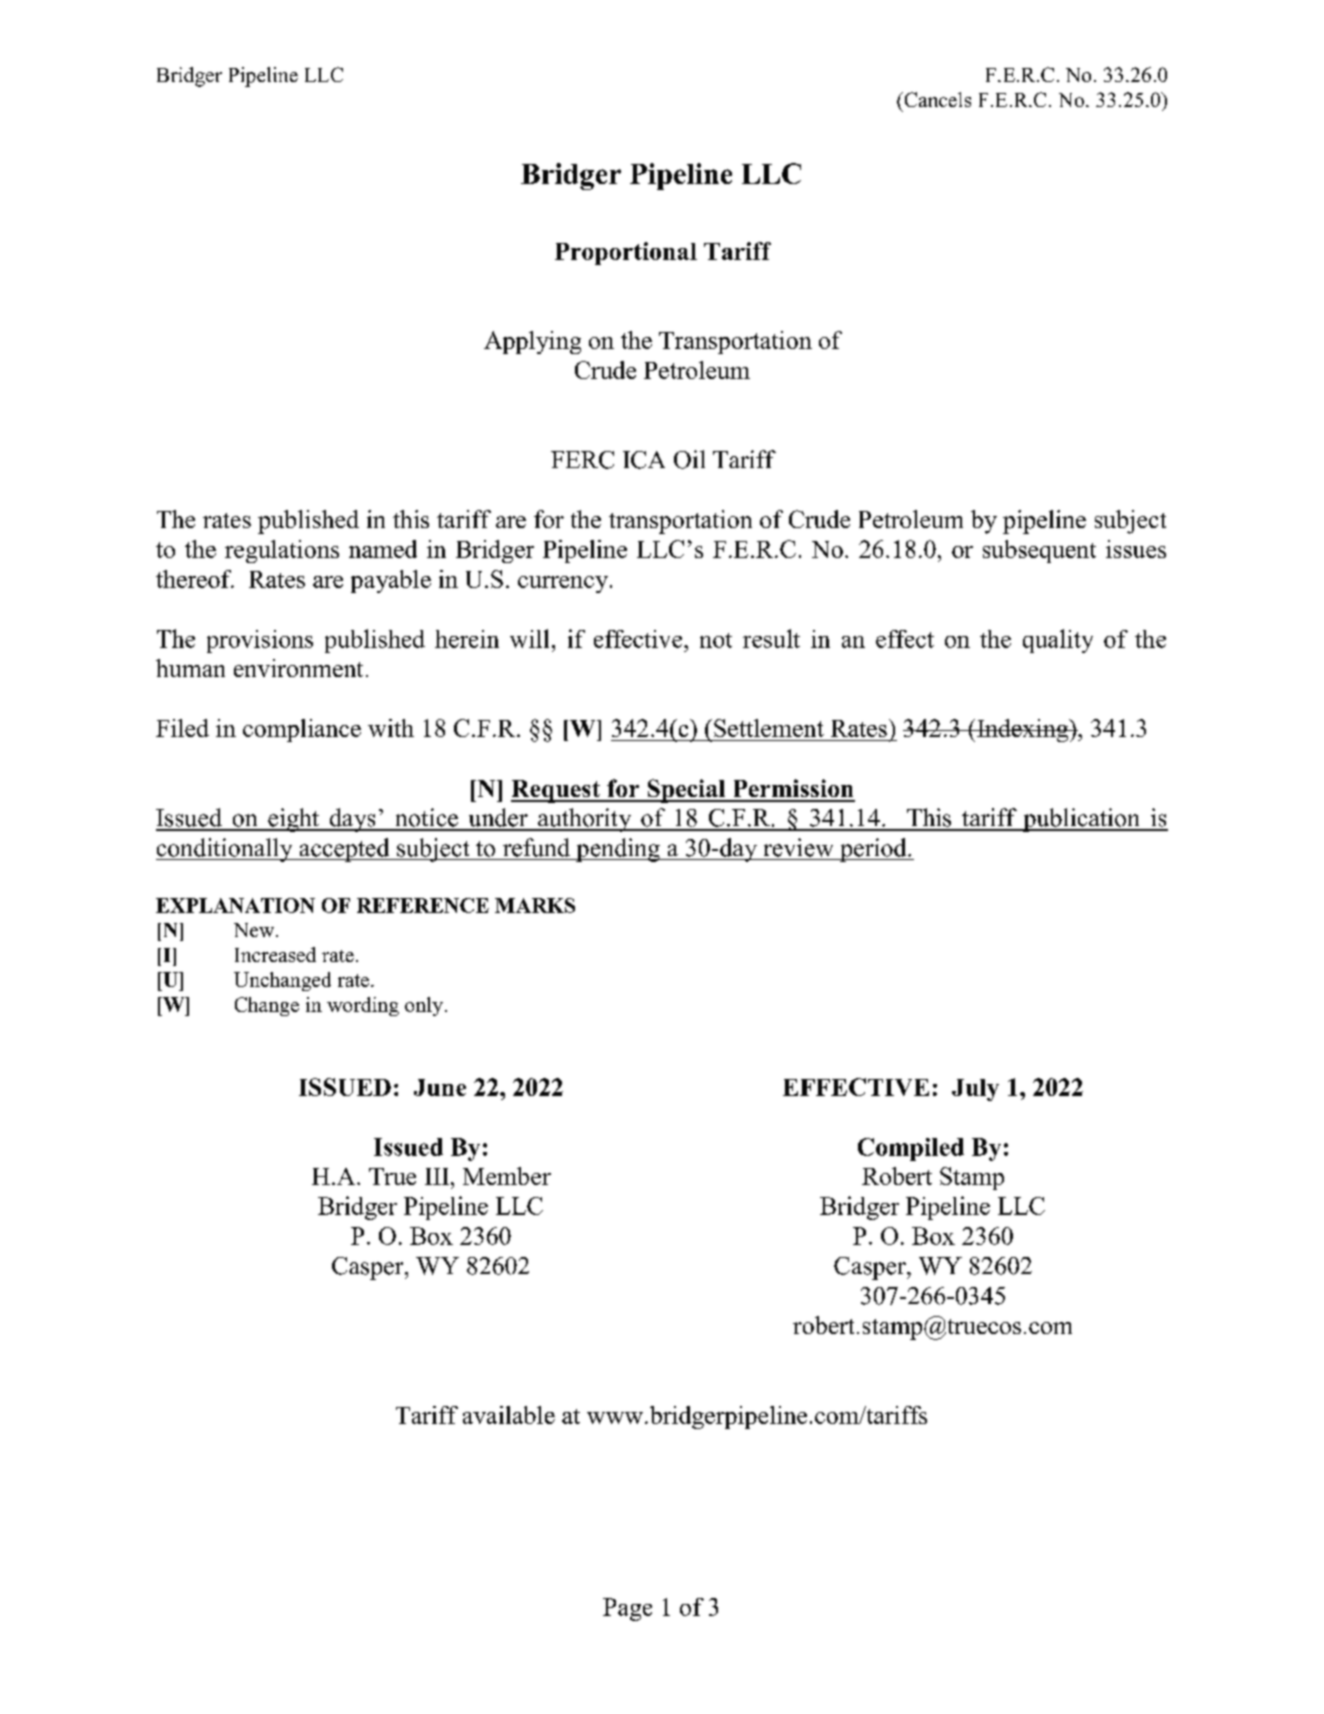 Image resolution: width=1324 pixels, height=1714 pixels. I want to click on Page, so click(627, 1609).
